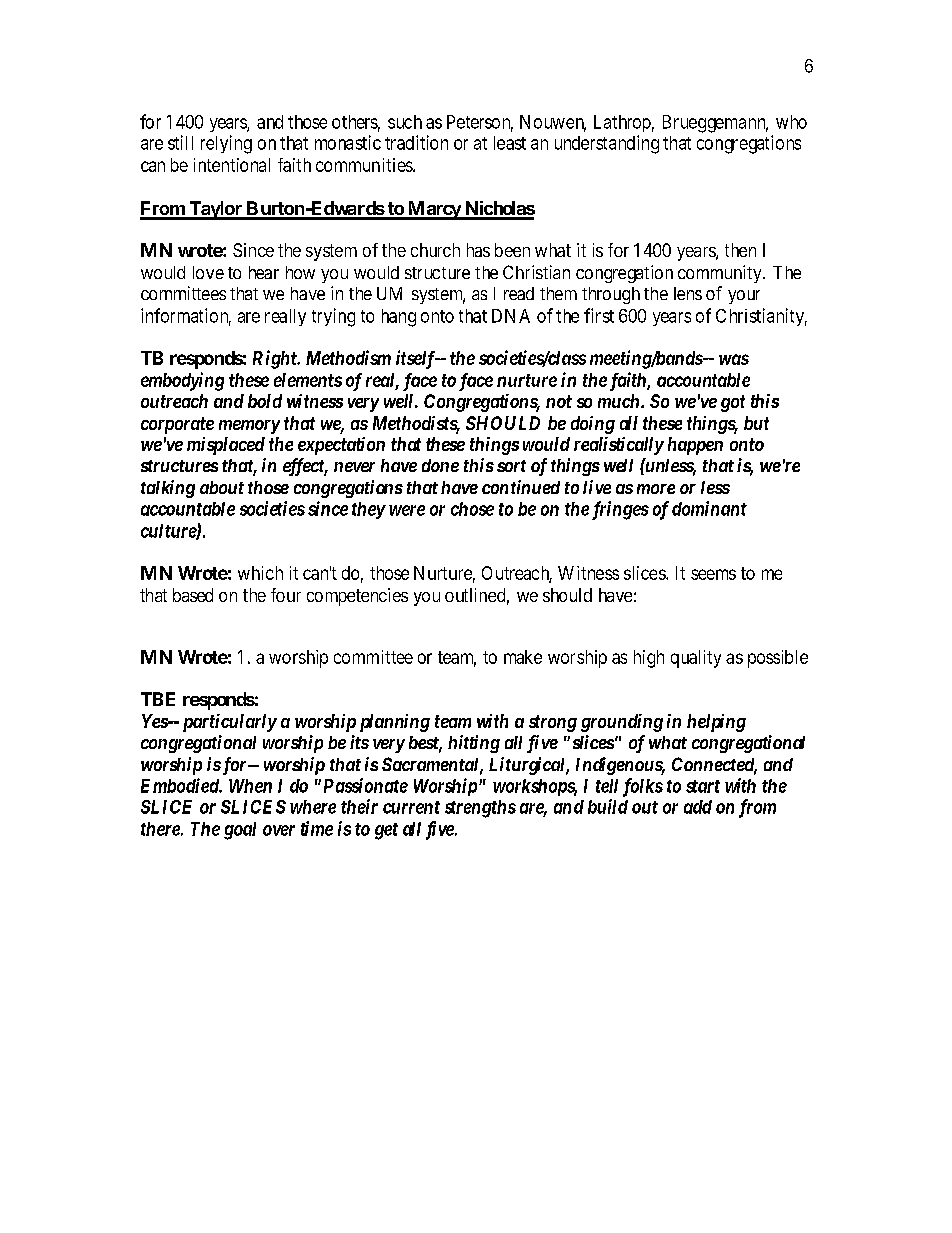 The width and height of the image is (952, 1233). Describe the element at coordinates (510, 143) in the image. I see `least` at that location.
